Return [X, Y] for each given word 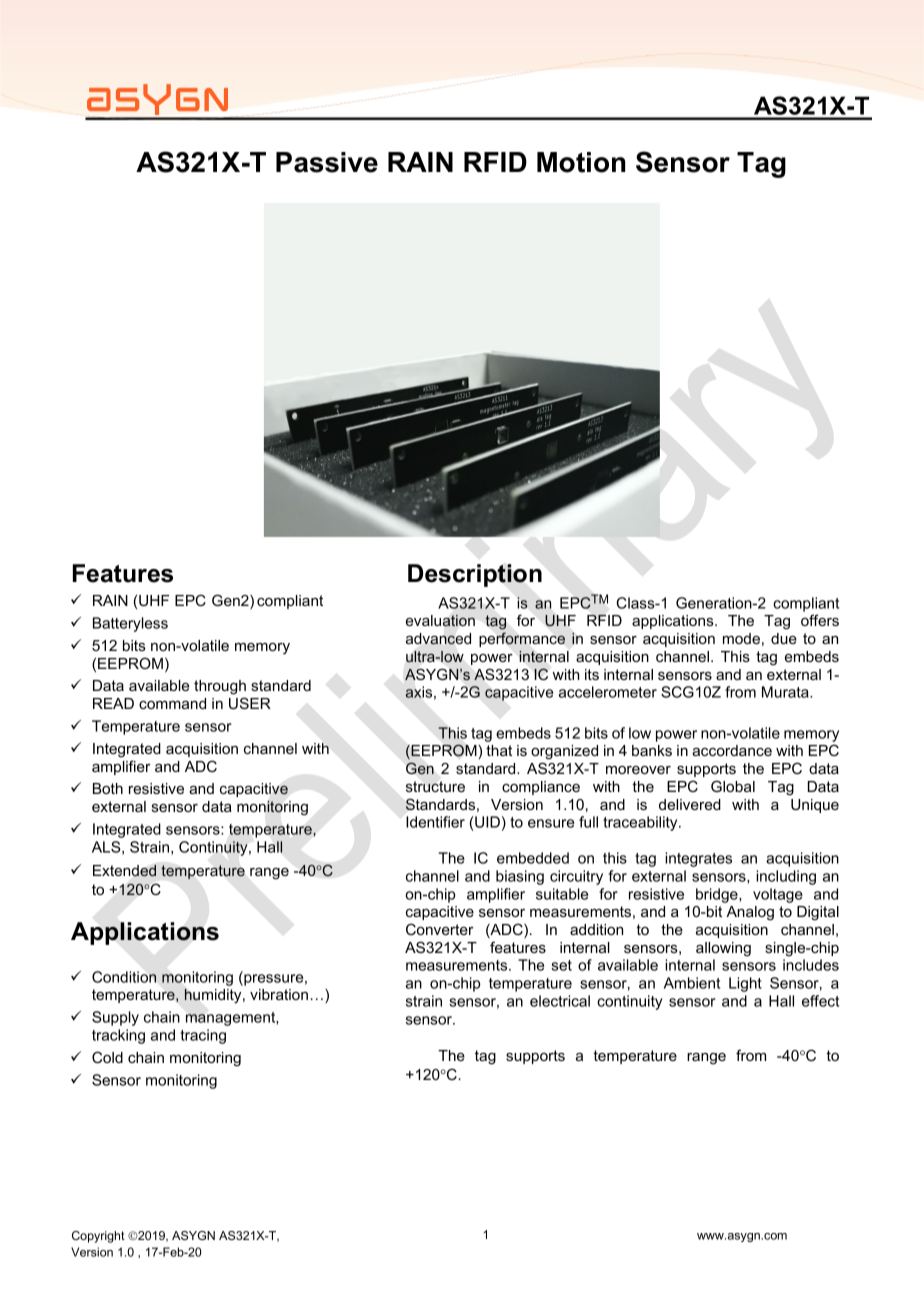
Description [475, 575]
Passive [327, 162]
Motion [581, 162]
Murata [786, 692]
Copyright [98, 1237]
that [499, 750]
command [172, 703]
